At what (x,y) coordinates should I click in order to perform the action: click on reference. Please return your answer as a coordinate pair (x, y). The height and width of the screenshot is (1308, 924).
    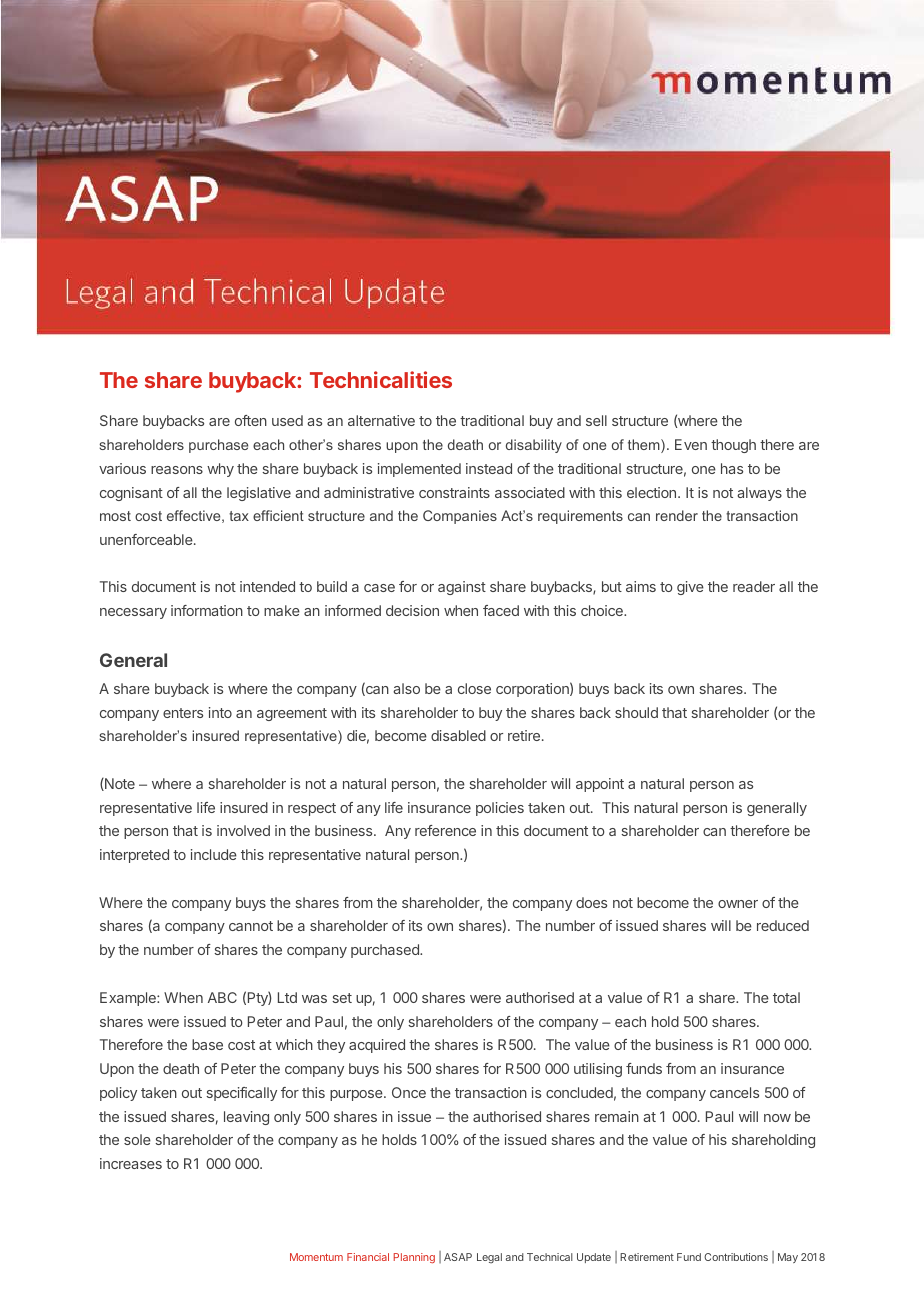
    Looking at the image, I should click on (445, 830).
